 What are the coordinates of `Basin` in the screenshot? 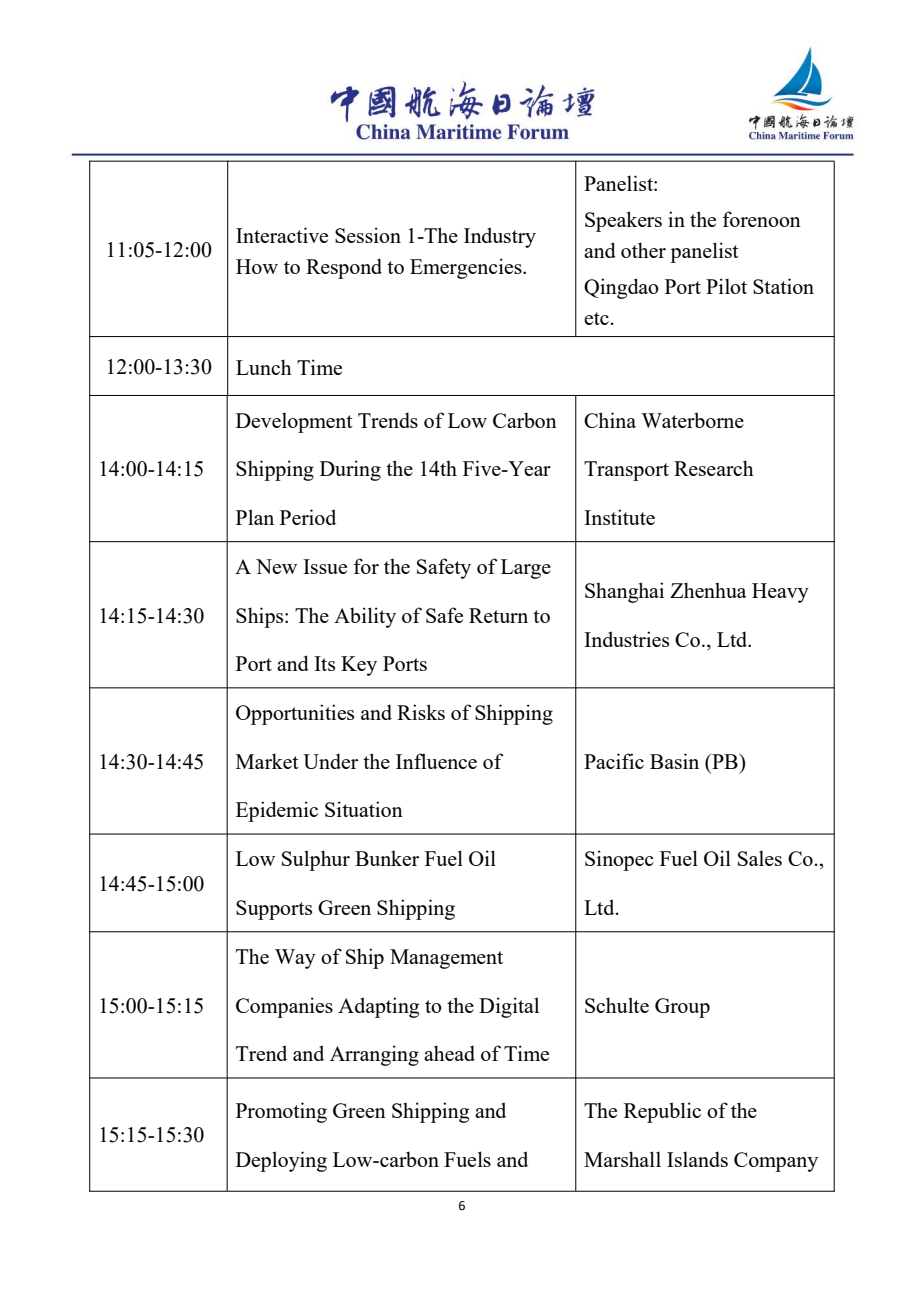 It's located at (674, 761).
